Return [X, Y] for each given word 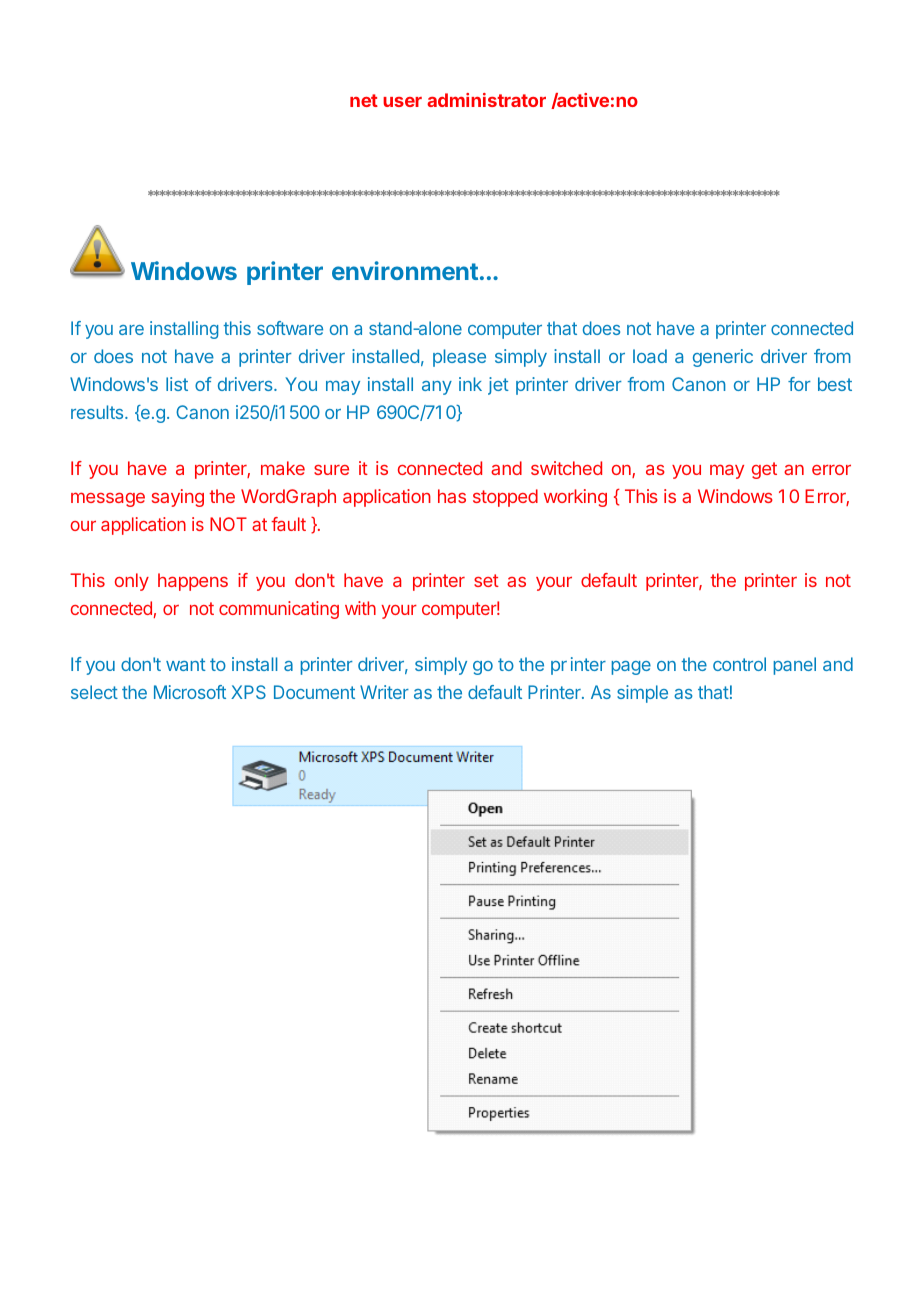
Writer [384, 692]
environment [405, 270]
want [186, 664]
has [452, 496]
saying [178, 498]
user [402, 102]
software [290, 328]
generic [723, 358]
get [764, 470]
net [364, 100]
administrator [486, 100]
